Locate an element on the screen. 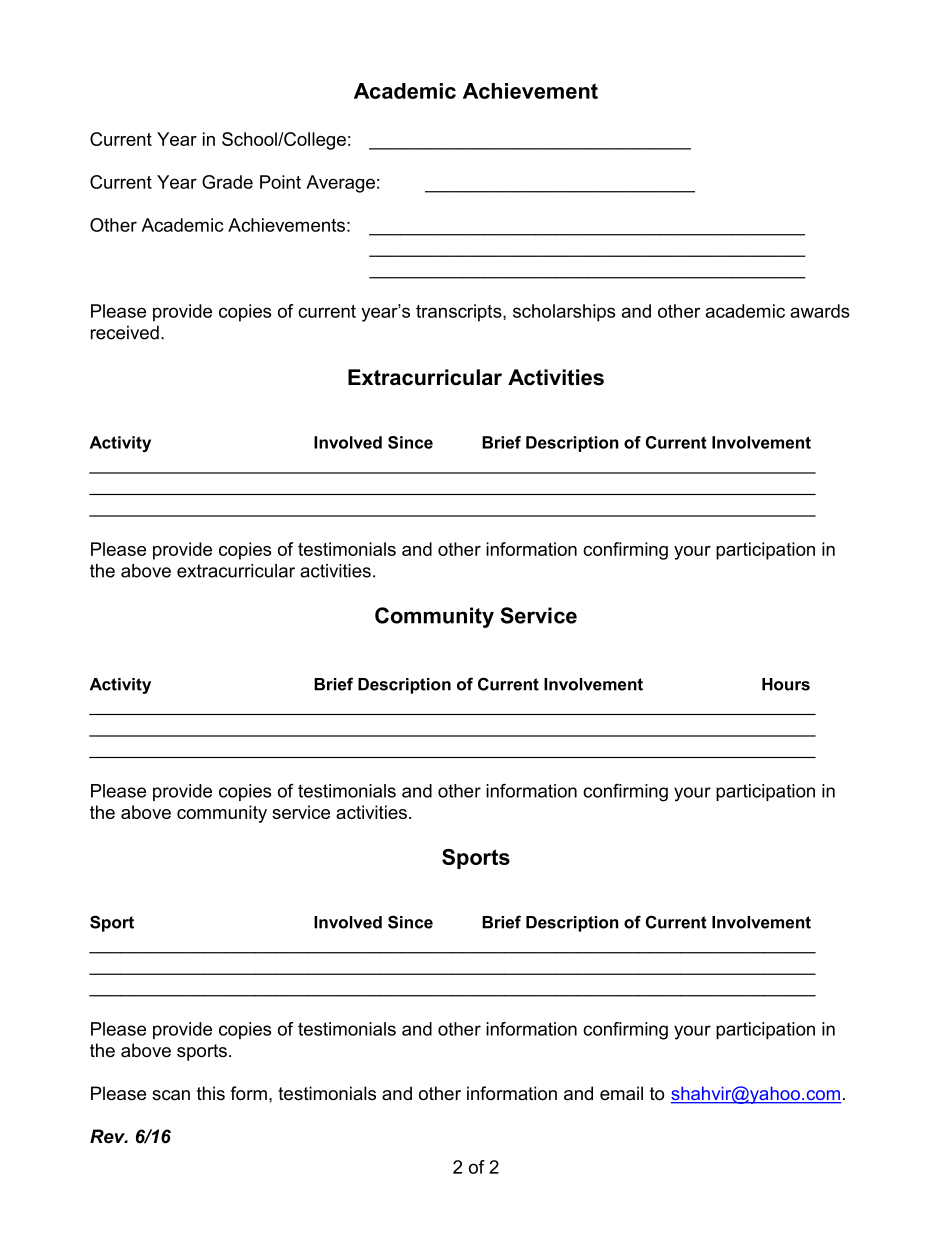 The image size is (952, 1233). Average is located at coordinates (340, 184).
